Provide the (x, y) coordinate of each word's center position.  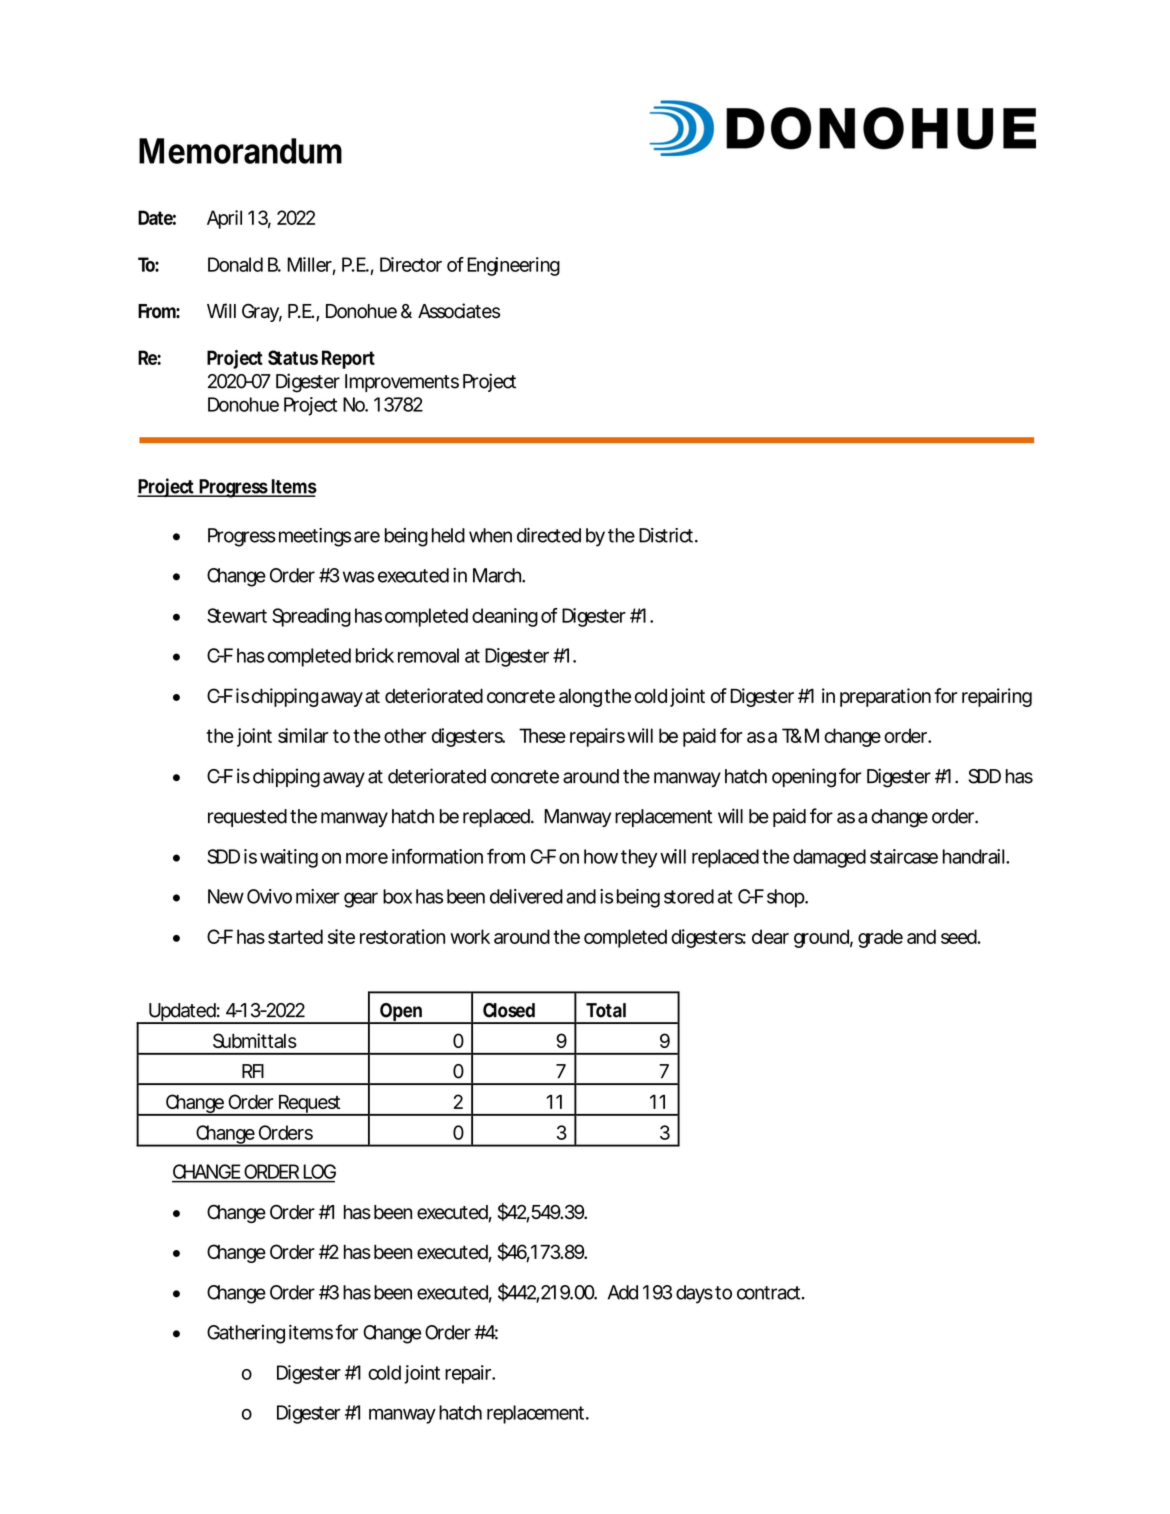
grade (880, 938)
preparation (885, 697)
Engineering (513, 266)
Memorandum (240, 151)
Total (606, 1010)
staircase (904, 856)
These (542, 735)
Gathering (246, 1334)
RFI (253, 1071)
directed (549, 535)
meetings (315, 537)
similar (303, 735)
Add (623, 1292)
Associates (459, 311)
